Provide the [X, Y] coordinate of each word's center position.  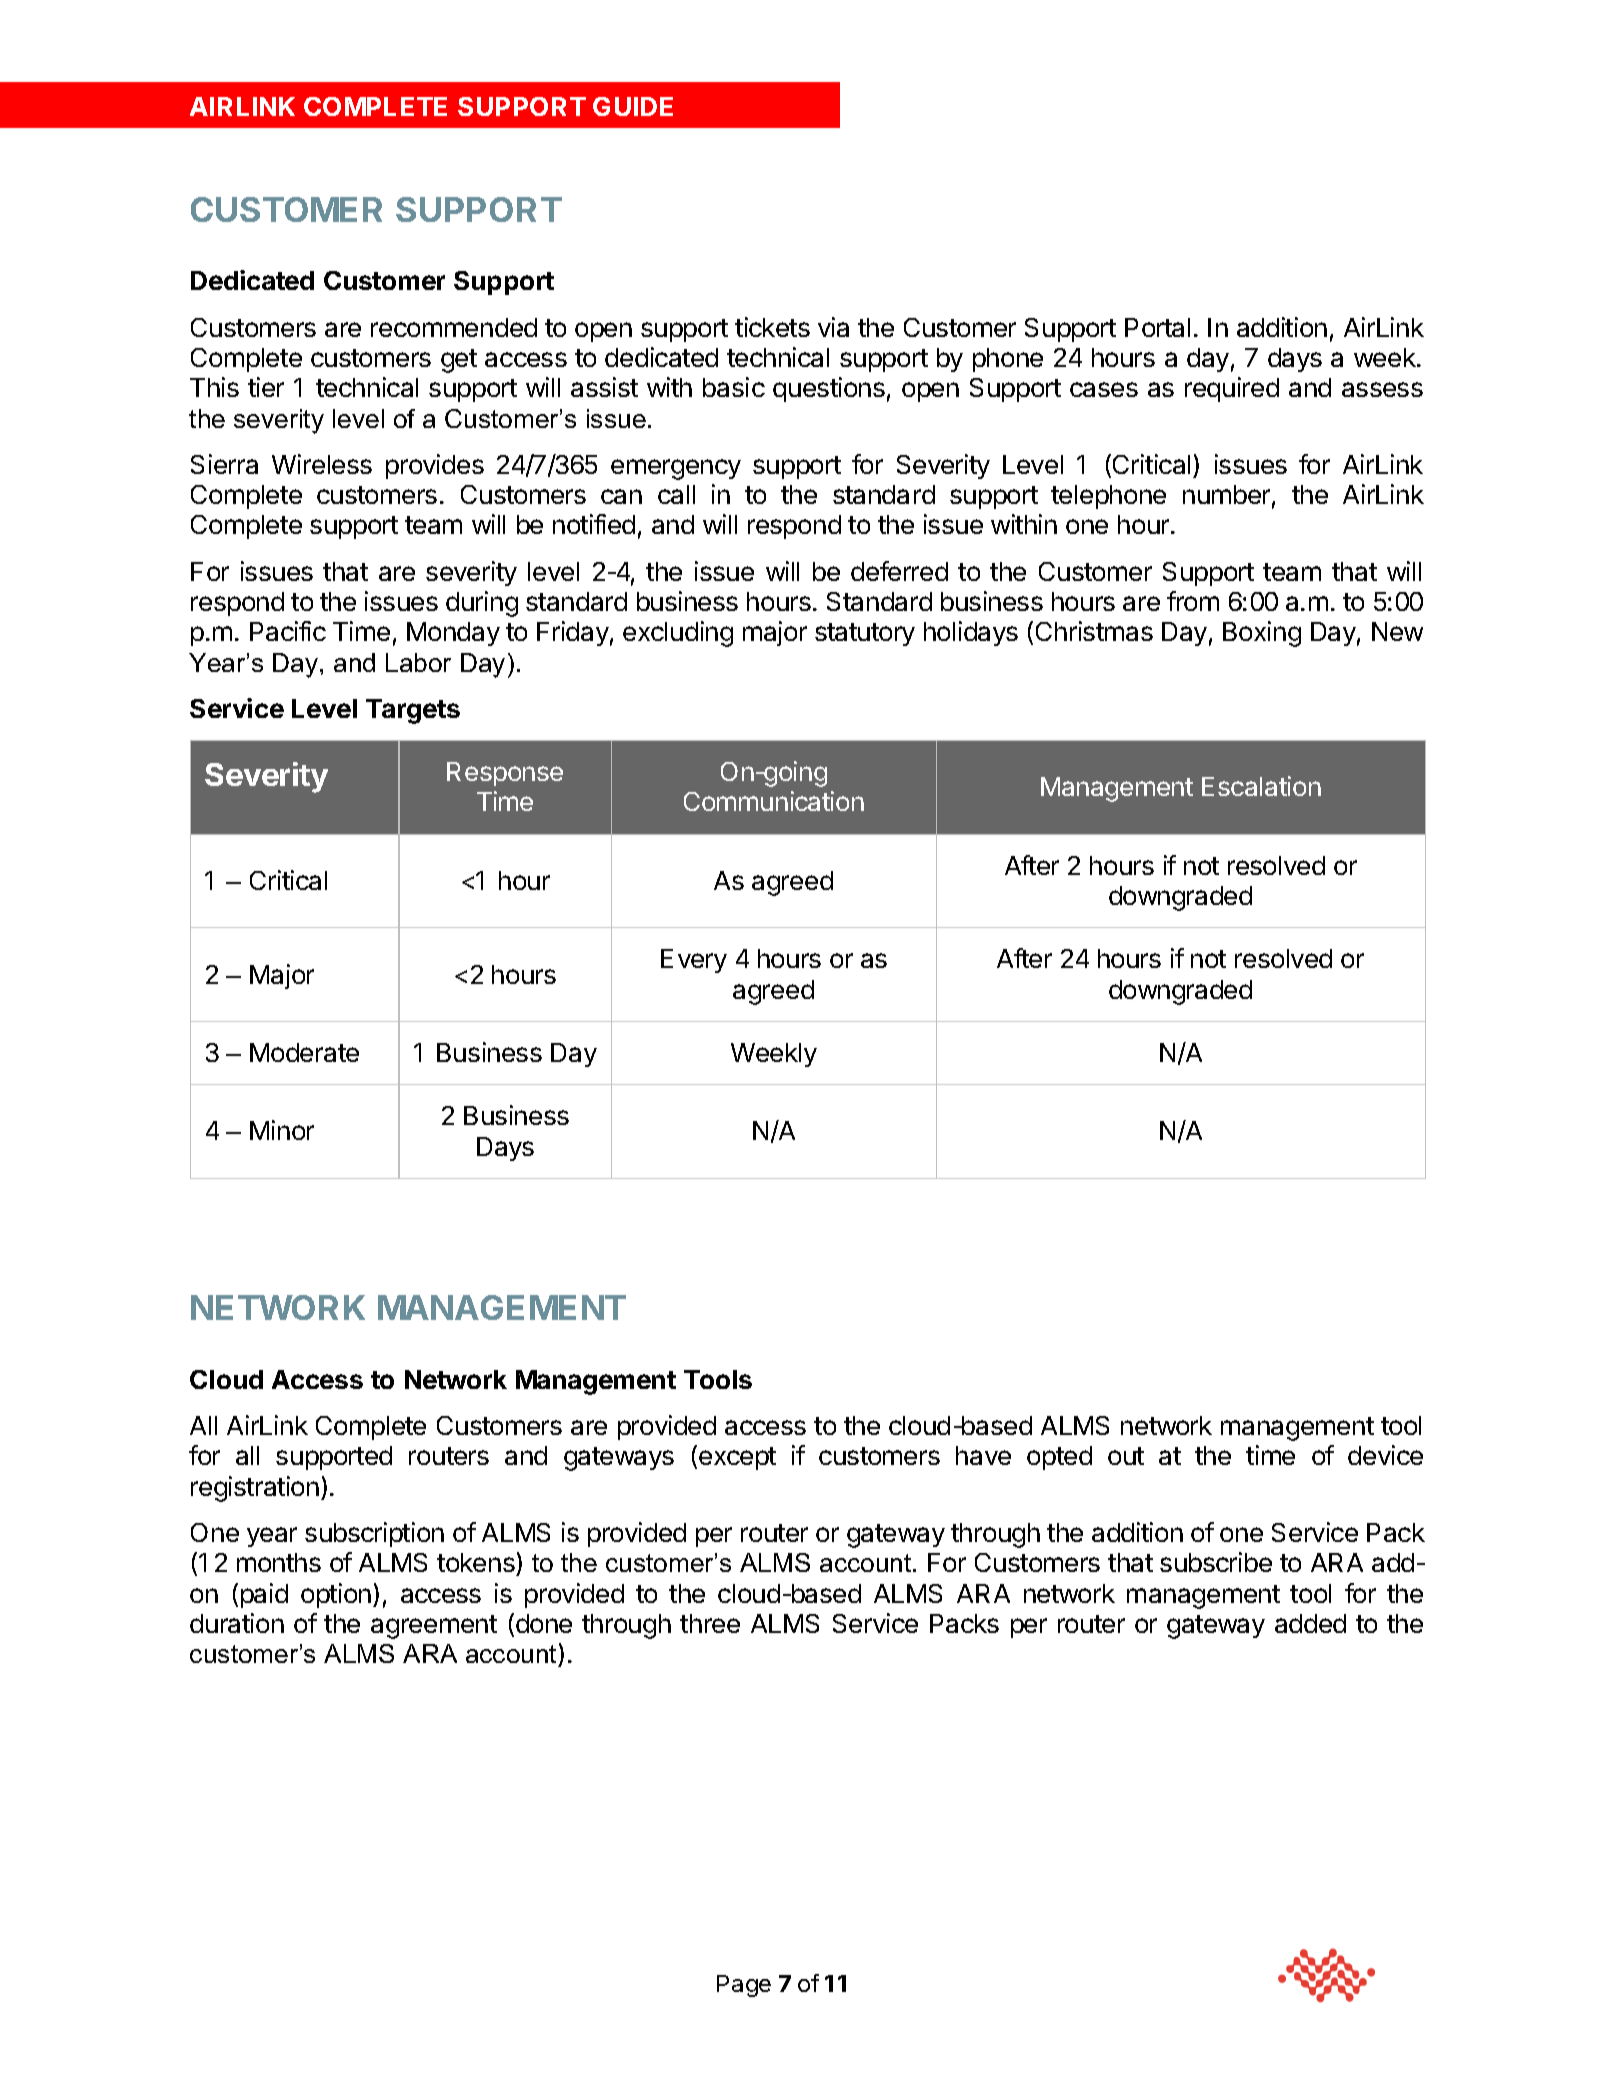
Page [744, 1986]
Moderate [304, 1052]
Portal [1157, 327]
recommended [454, 327]
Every [694, 961]
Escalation [1261, 786]
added [1310, 1623]
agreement [434, 1627]
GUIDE [633, 106]
